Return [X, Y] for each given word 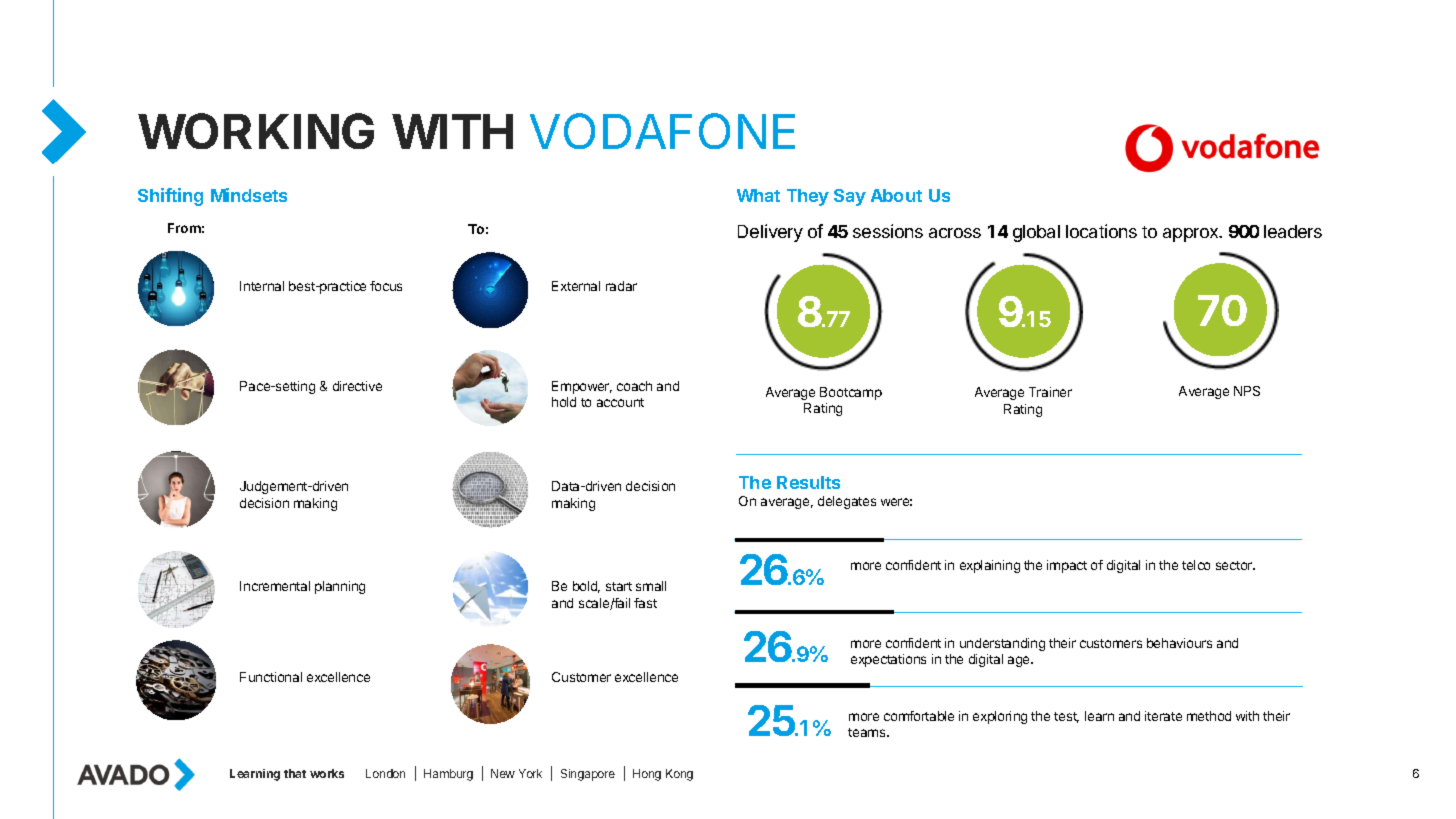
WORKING [256, 131]
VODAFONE [662, 131]
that [295, 773]
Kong [679, 775]
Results [808, 482]
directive [357, 386]
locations [1101, 231]
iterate [1163, 716]
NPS [1247, 391]
